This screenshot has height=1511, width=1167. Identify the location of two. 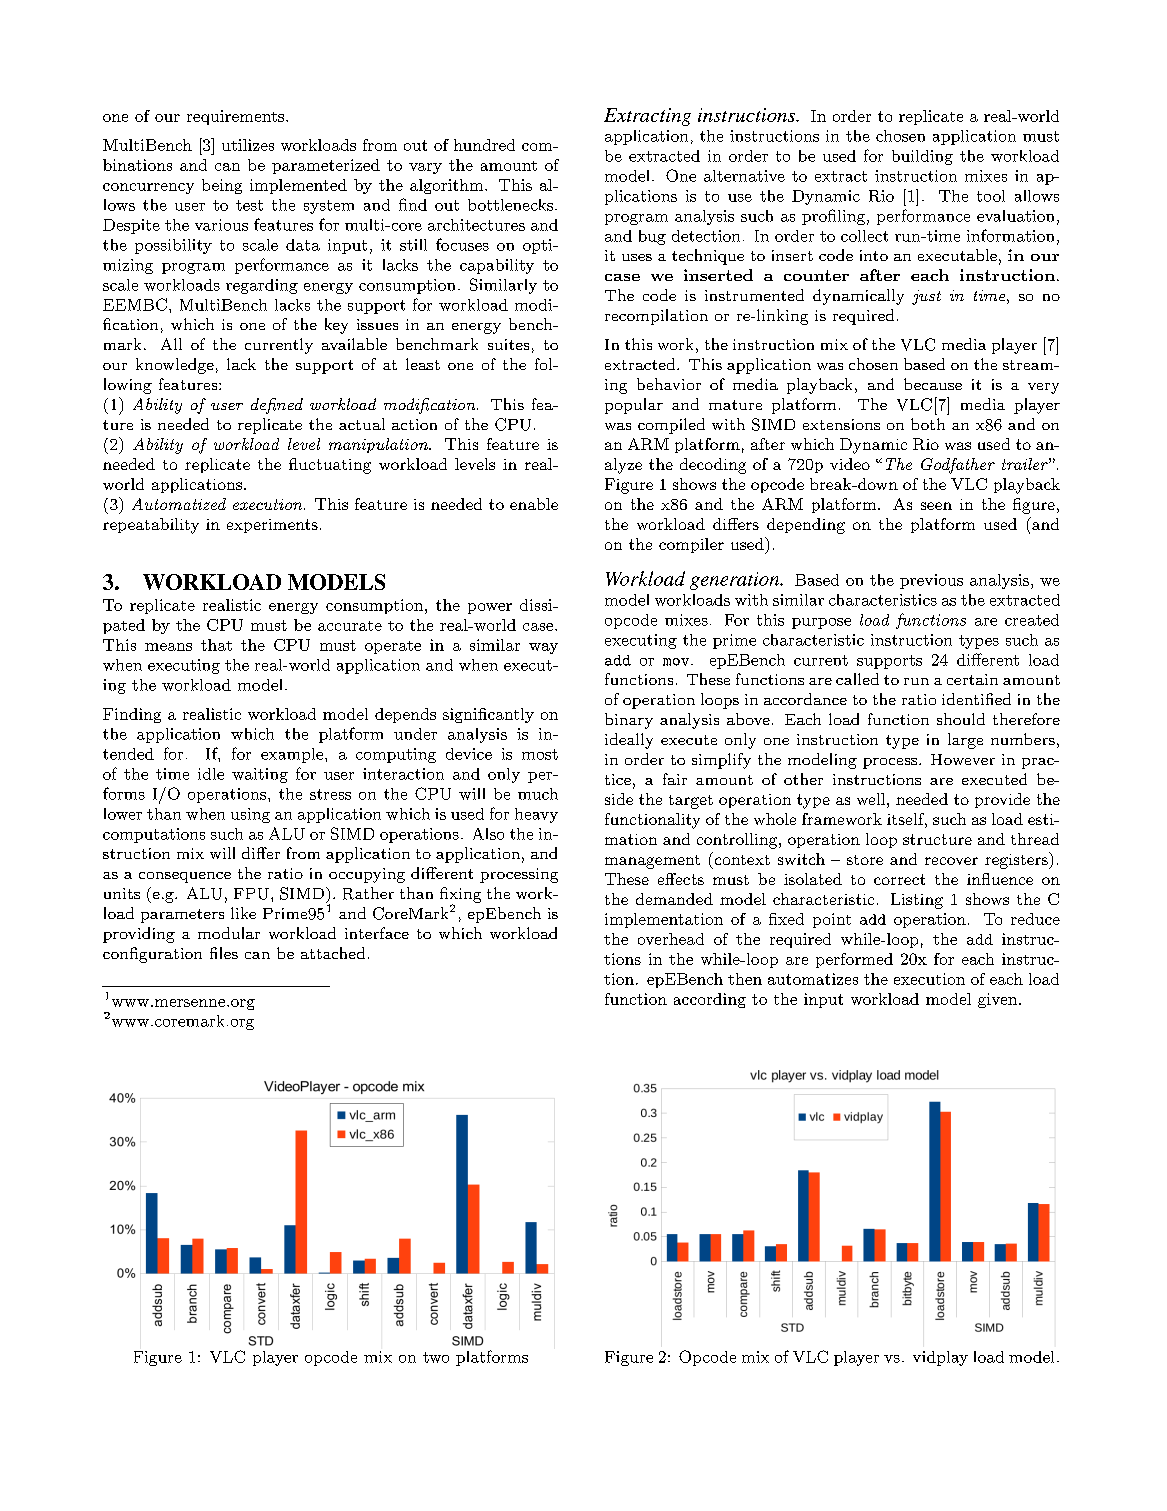
(436, 1357).
